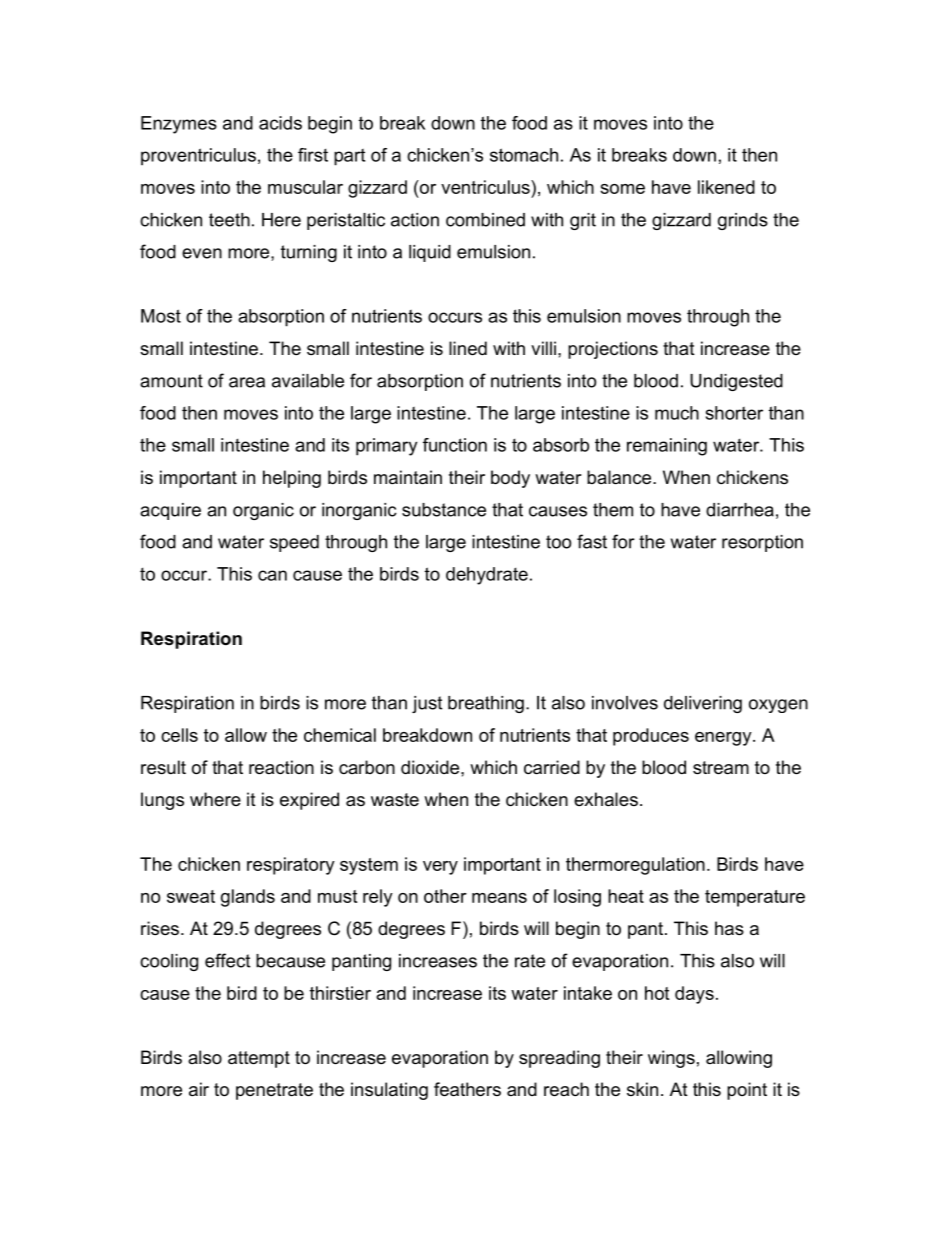 This screenshot has width=952, height=1233. Describe the element at coordinates (524, 155) in the screenshot. I see `stomach` at that location.
